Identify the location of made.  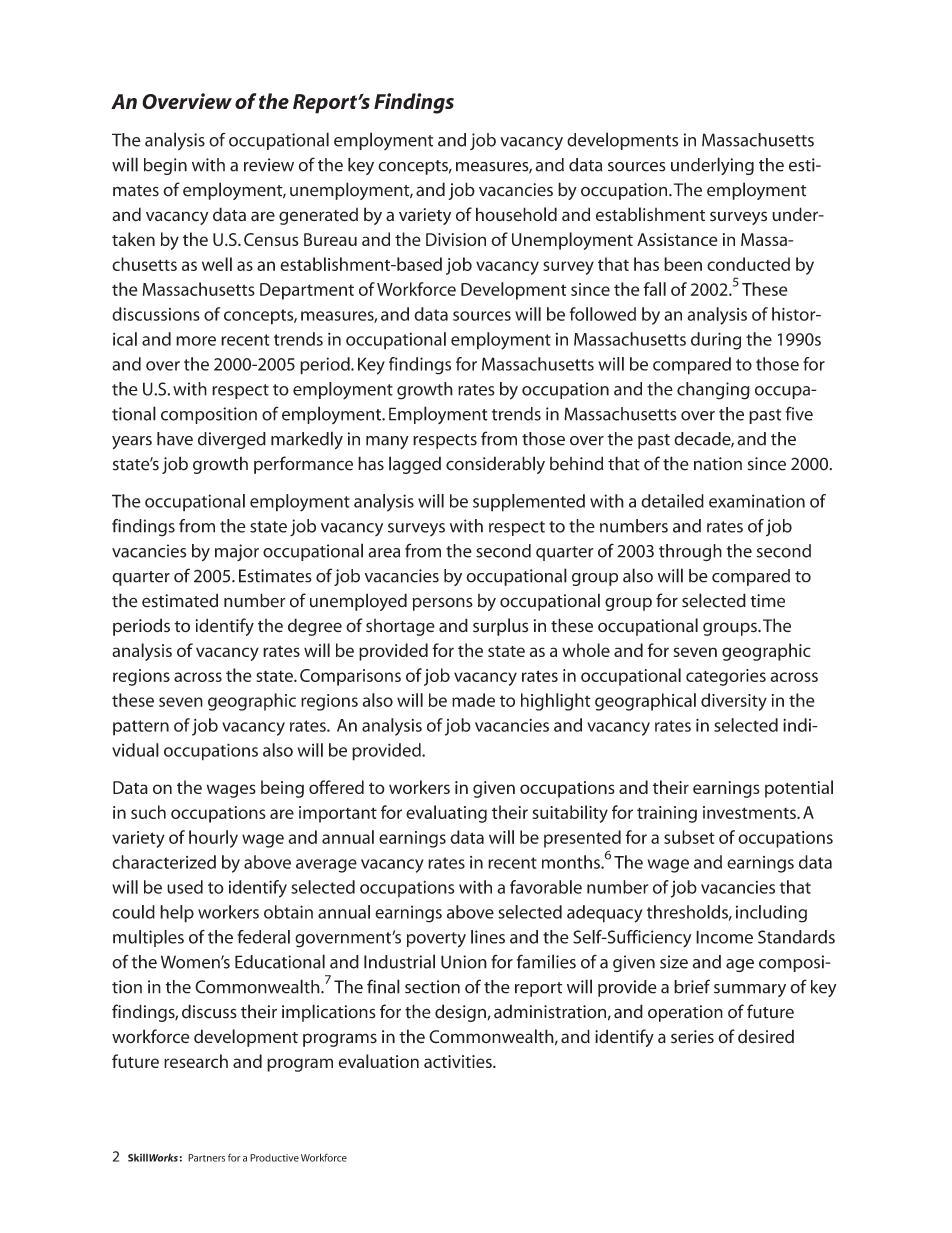
(473, 700).
